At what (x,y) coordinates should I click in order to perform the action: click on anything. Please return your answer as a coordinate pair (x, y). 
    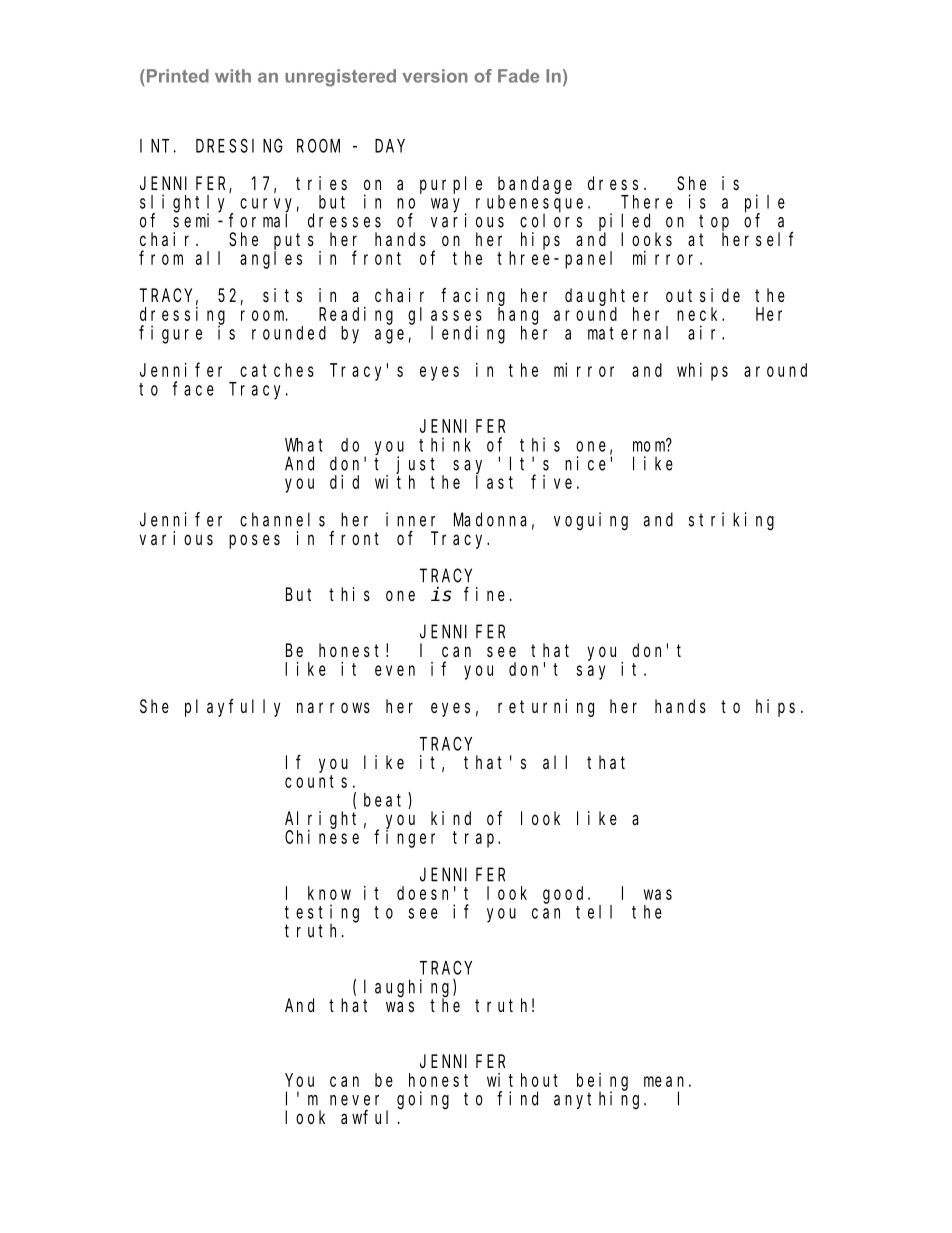
    Looking at the image, I should click on (599, 1100).
